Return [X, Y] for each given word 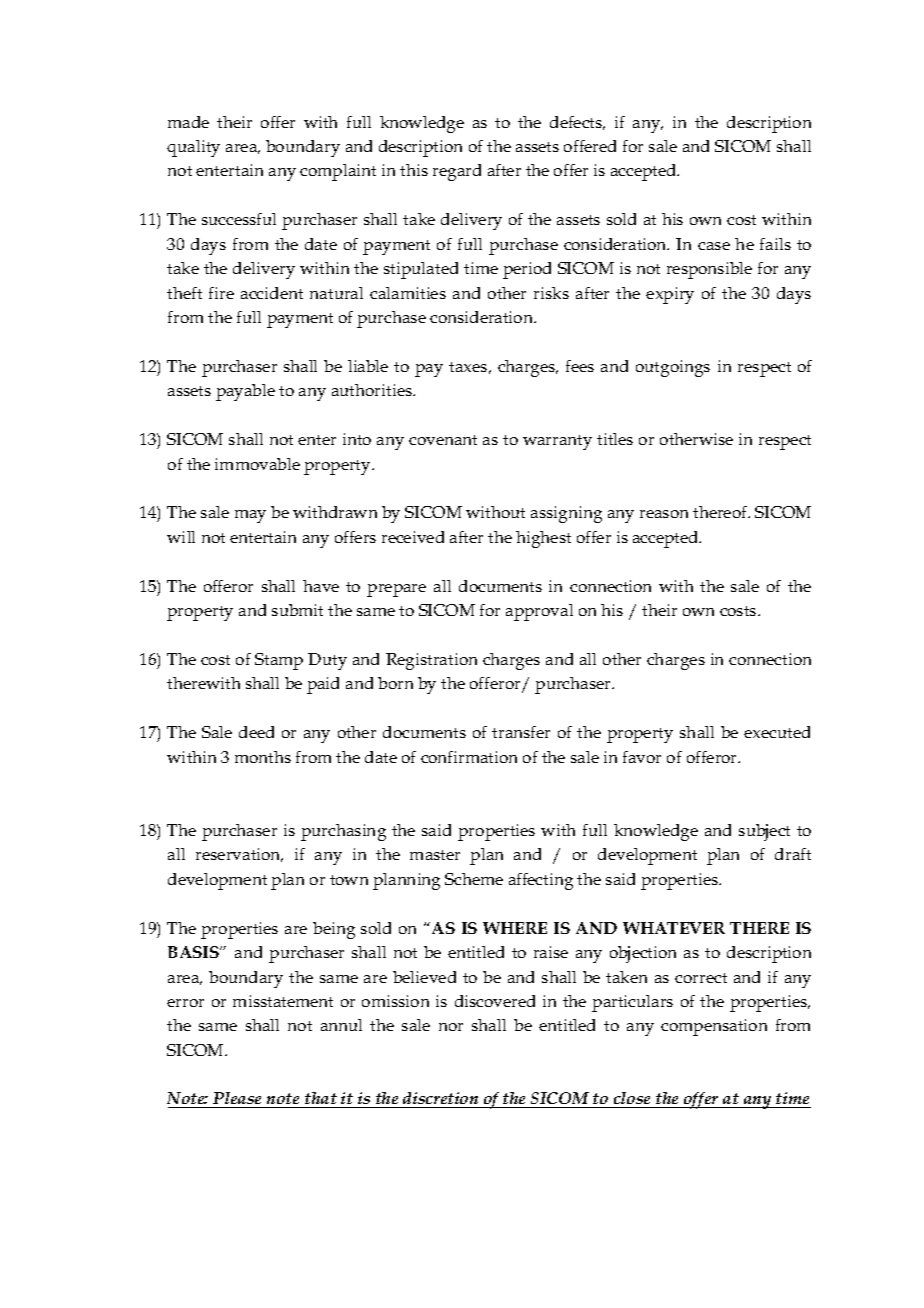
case [714, 246]
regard [457, 172]
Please [237, 1098]
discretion [440, 1098]
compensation [714, 1027]
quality [193, 148]
